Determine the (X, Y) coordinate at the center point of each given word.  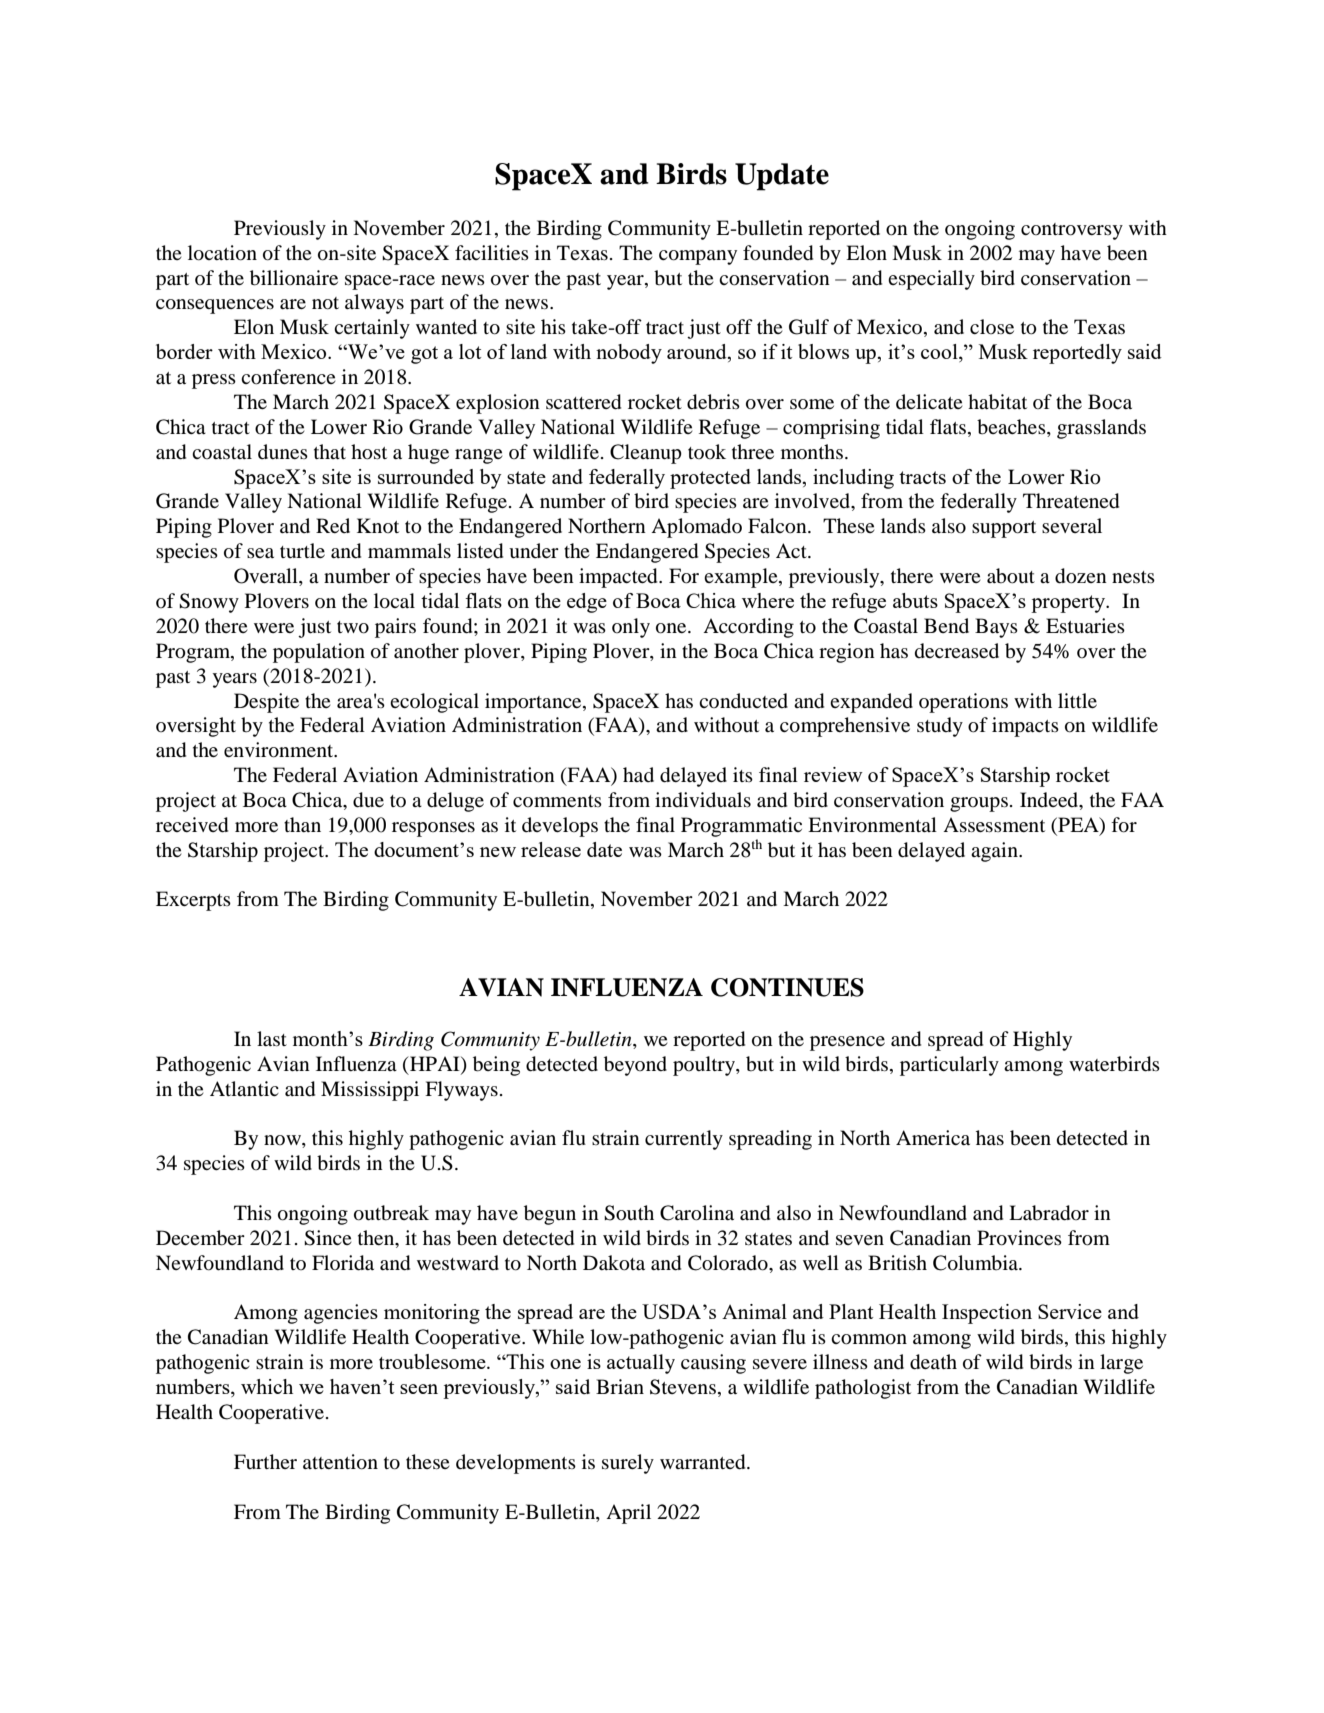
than (302, 824)
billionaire (294, 278)
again (995, 852)
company (698, 257)
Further (265, 1461)
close (992, 326)
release (551, 849)
